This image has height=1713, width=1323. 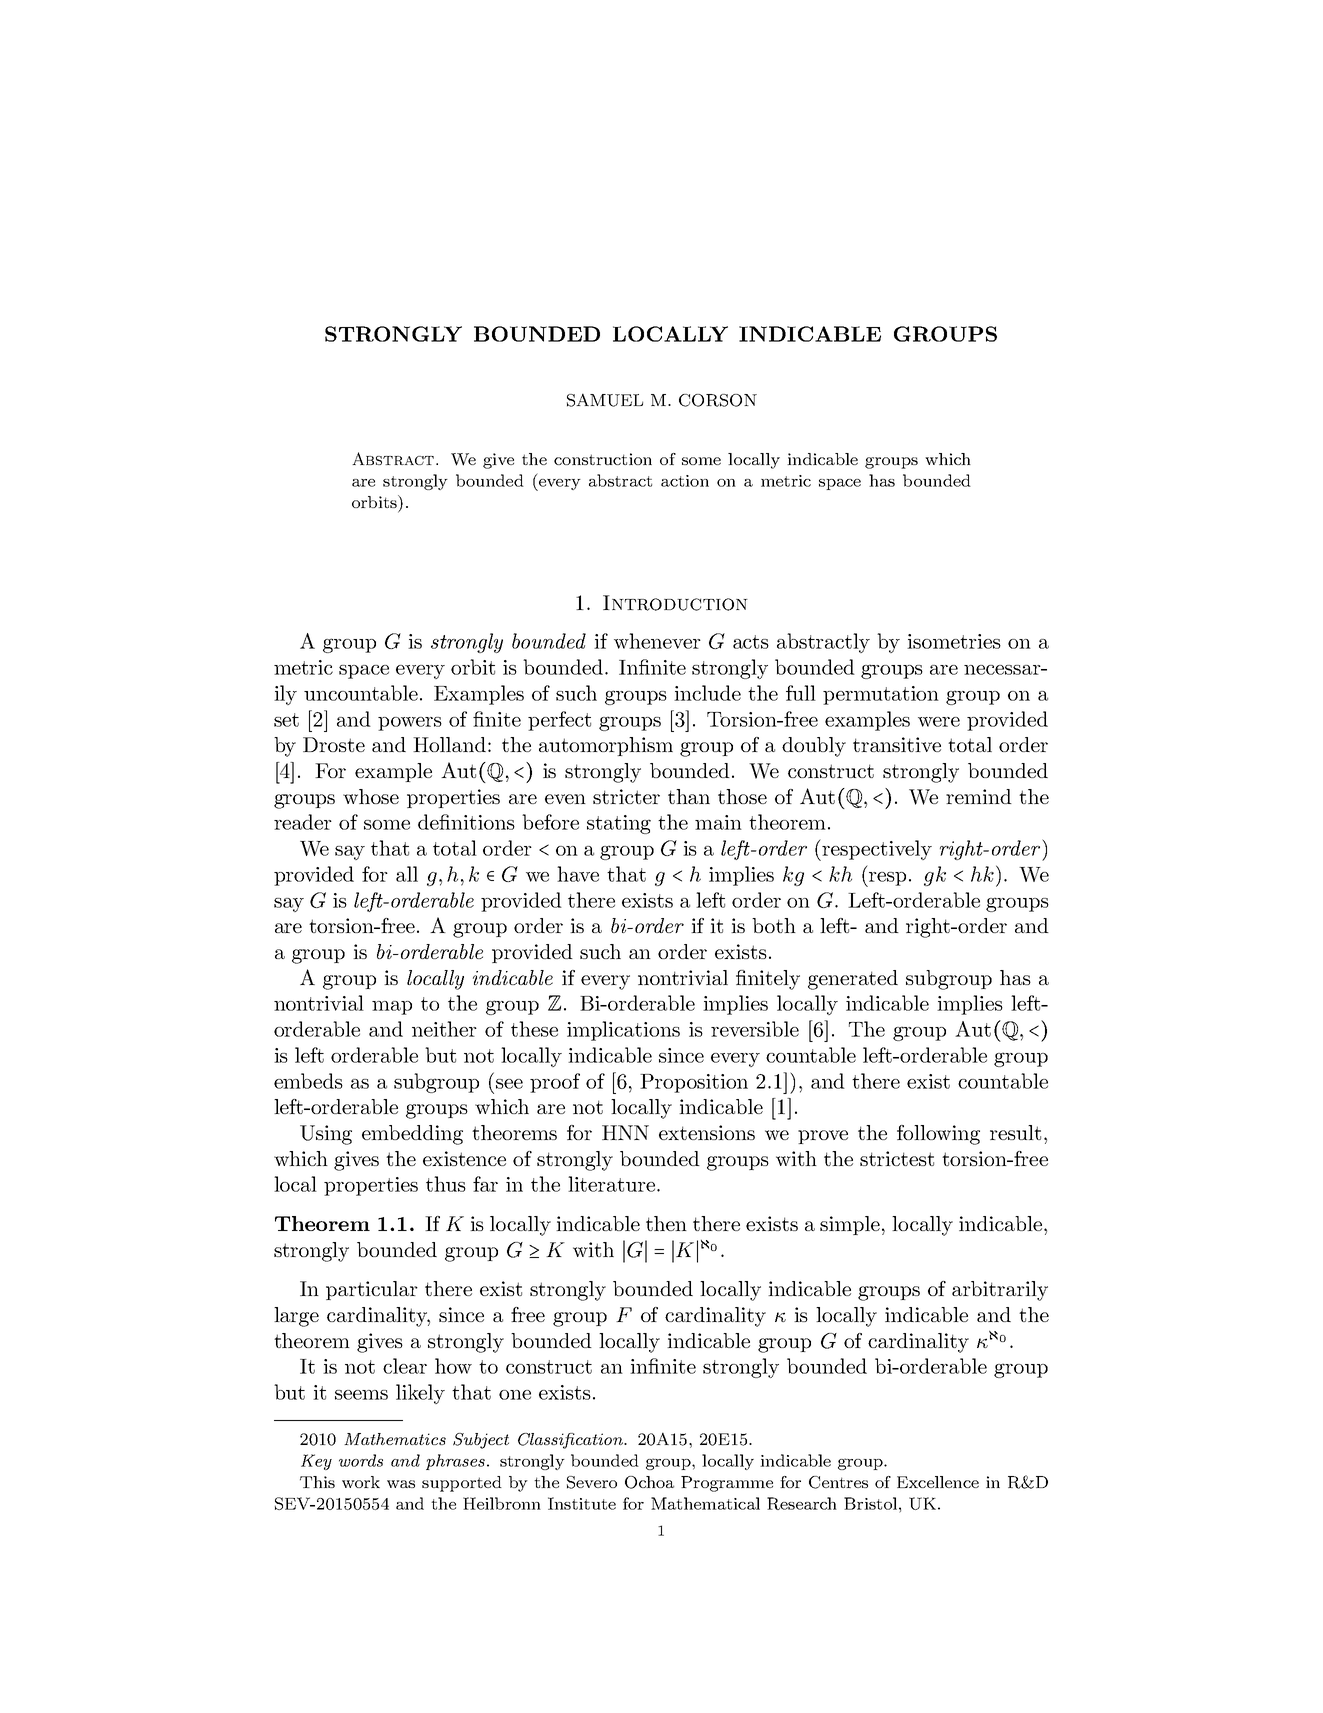 What do you see at coordinates (881, 695) in the image?
I see `permutation` at bounding box center [881, 695].
